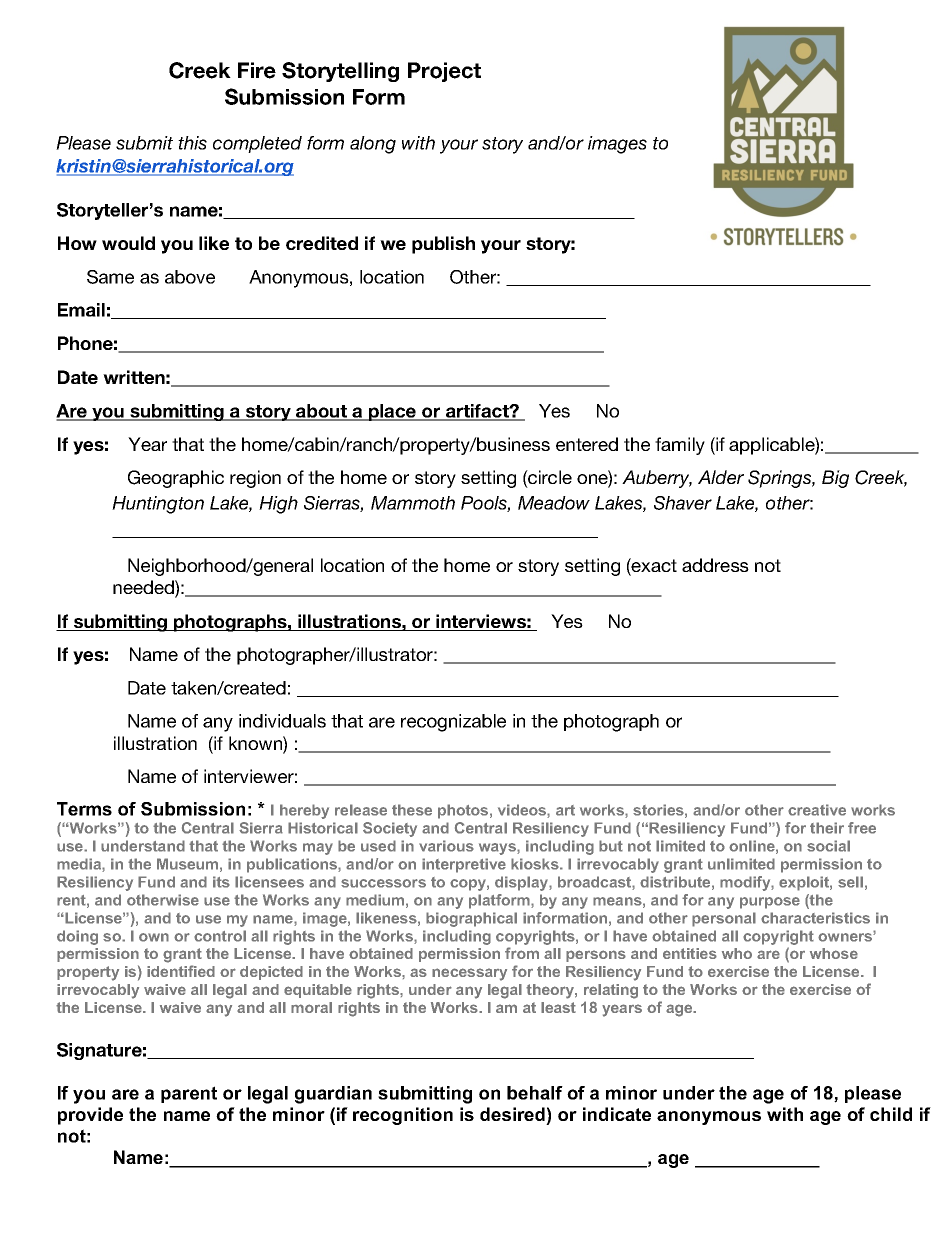 The width and height of the screenshot is (952, 1233). I want to click on Project, so click(444, 72).
